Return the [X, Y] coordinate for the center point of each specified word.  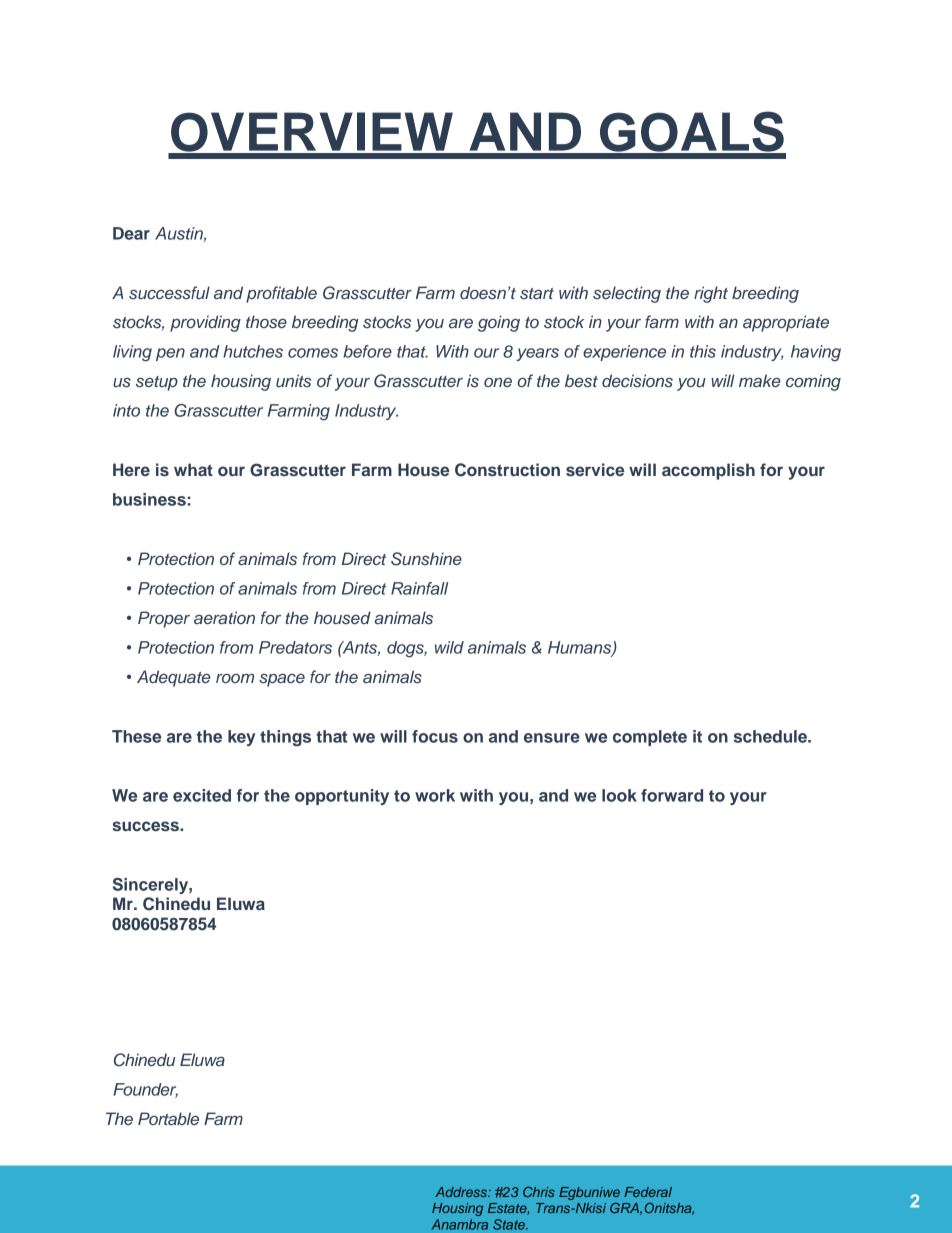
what [193, 469]
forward [672, 795]
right [711, 294]
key [241, 738]
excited [202, 795]
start [537, 293]
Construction [507, 470]
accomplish [708, 471]
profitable [281, 294]
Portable [168, 1118]
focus [435, 736]
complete [650, 738]
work [435, 795]
